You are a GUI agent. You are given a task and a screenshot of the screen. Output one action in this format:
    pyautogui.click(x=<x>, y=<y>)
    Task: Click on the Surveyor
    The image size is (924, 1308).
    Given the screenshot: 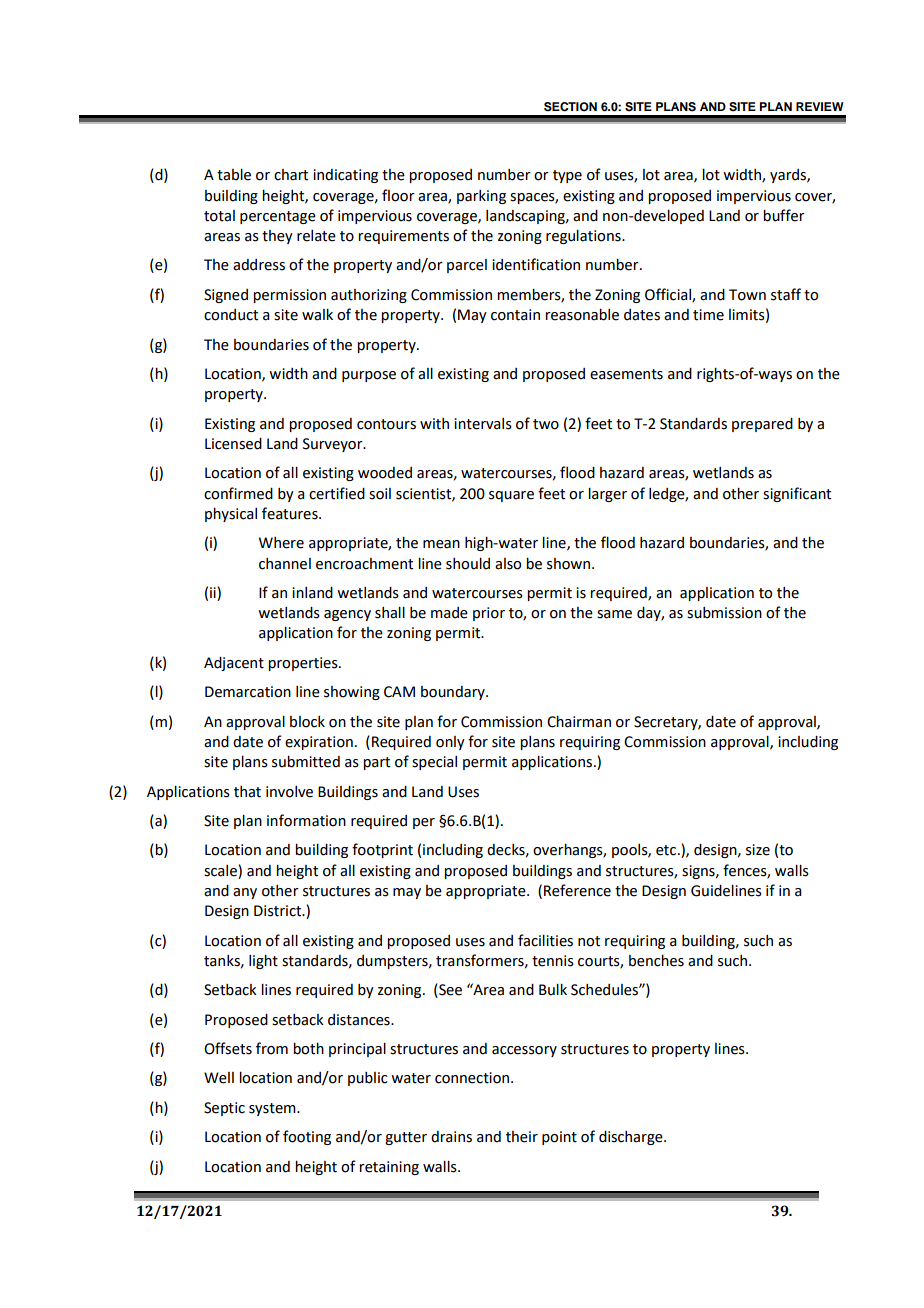 What is the action you would take?
    pyautogui.click(x=334, y=445)
